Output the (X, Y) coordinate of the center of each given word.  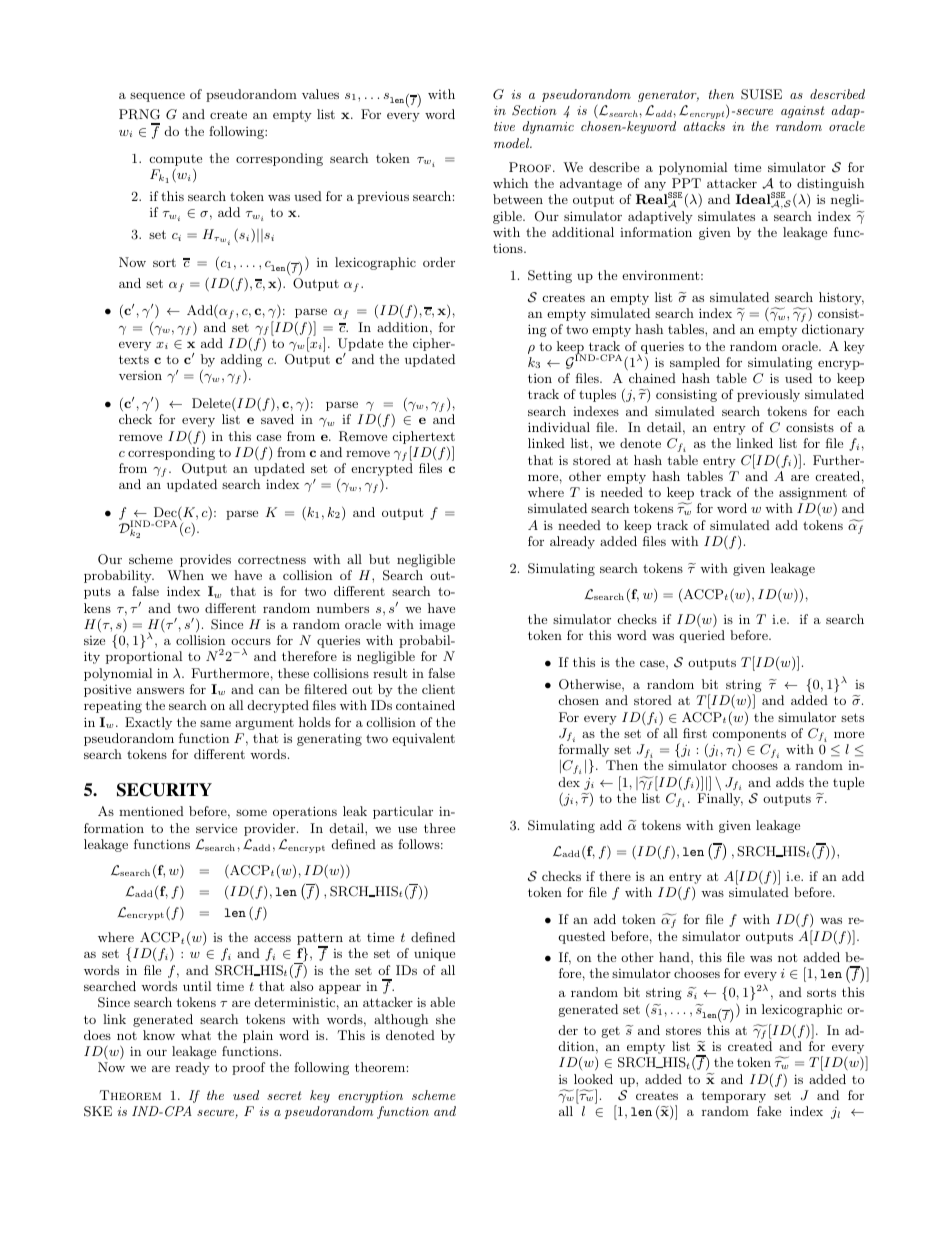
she (445, 1019)
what (196, 1035)
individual (559, 427)
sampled (695, 363)
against (802, 112)
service (216, 828)
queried (702, 636)
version (140, 375)
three (439, 828)
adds (790, 782)
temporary (733, 1097)
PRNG (139, 114)
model (513, 143)
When (185, 575)
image (437, 626)
